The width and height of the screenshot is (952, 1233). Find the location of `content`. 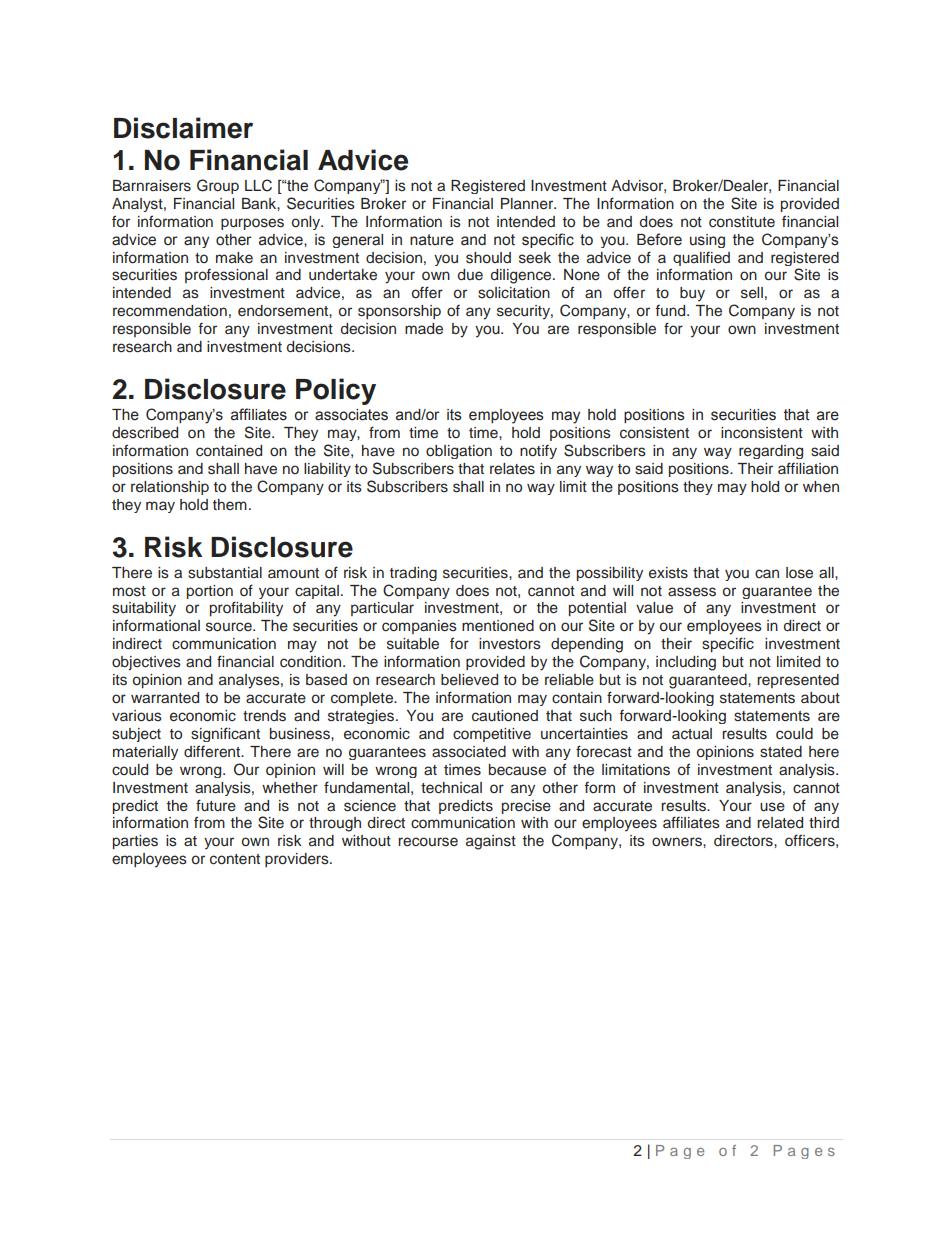

content is located at coordinates (235, 859).
